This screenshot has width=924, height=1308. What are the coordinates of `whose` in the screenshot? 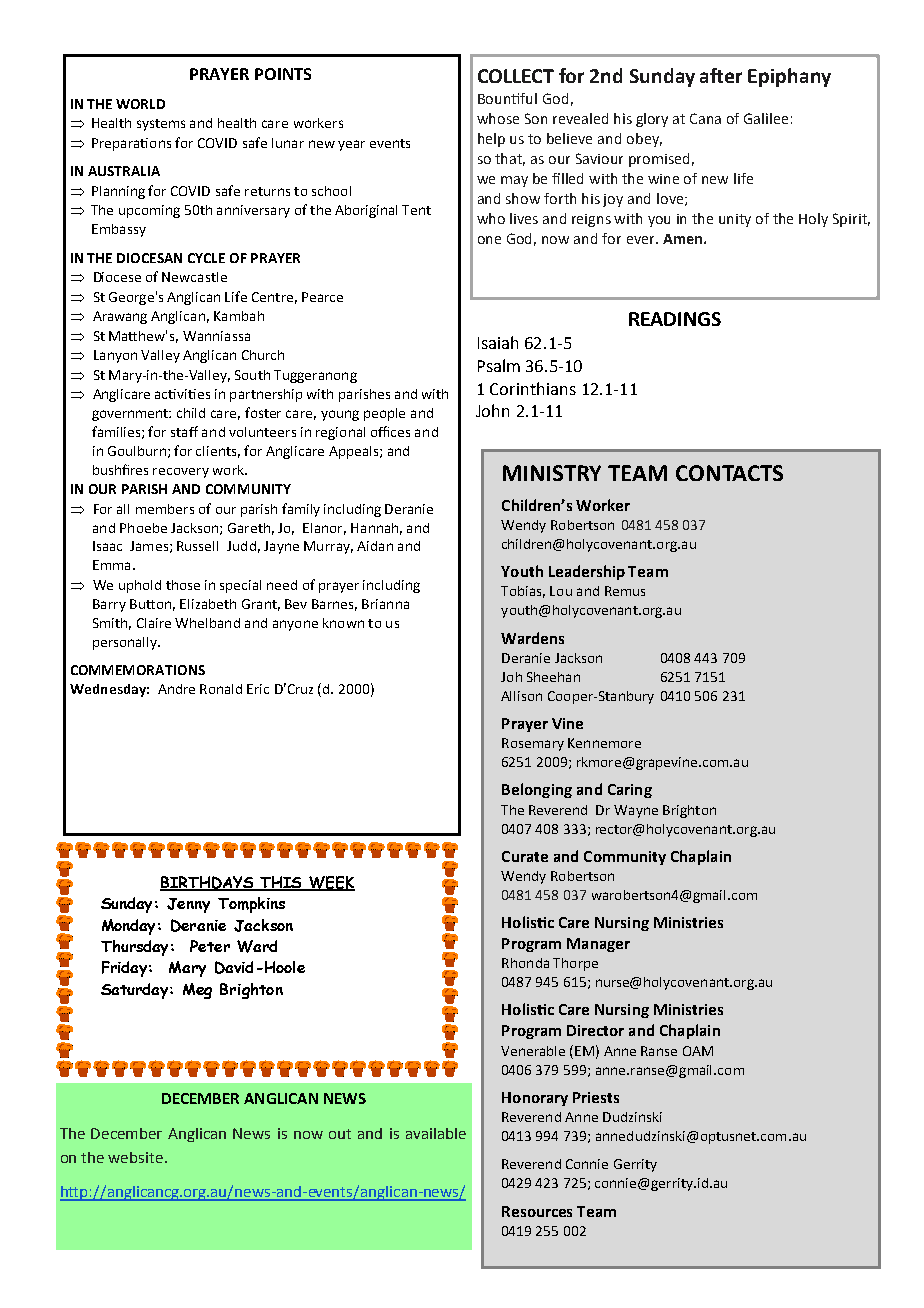 It's located at (498, 118).
